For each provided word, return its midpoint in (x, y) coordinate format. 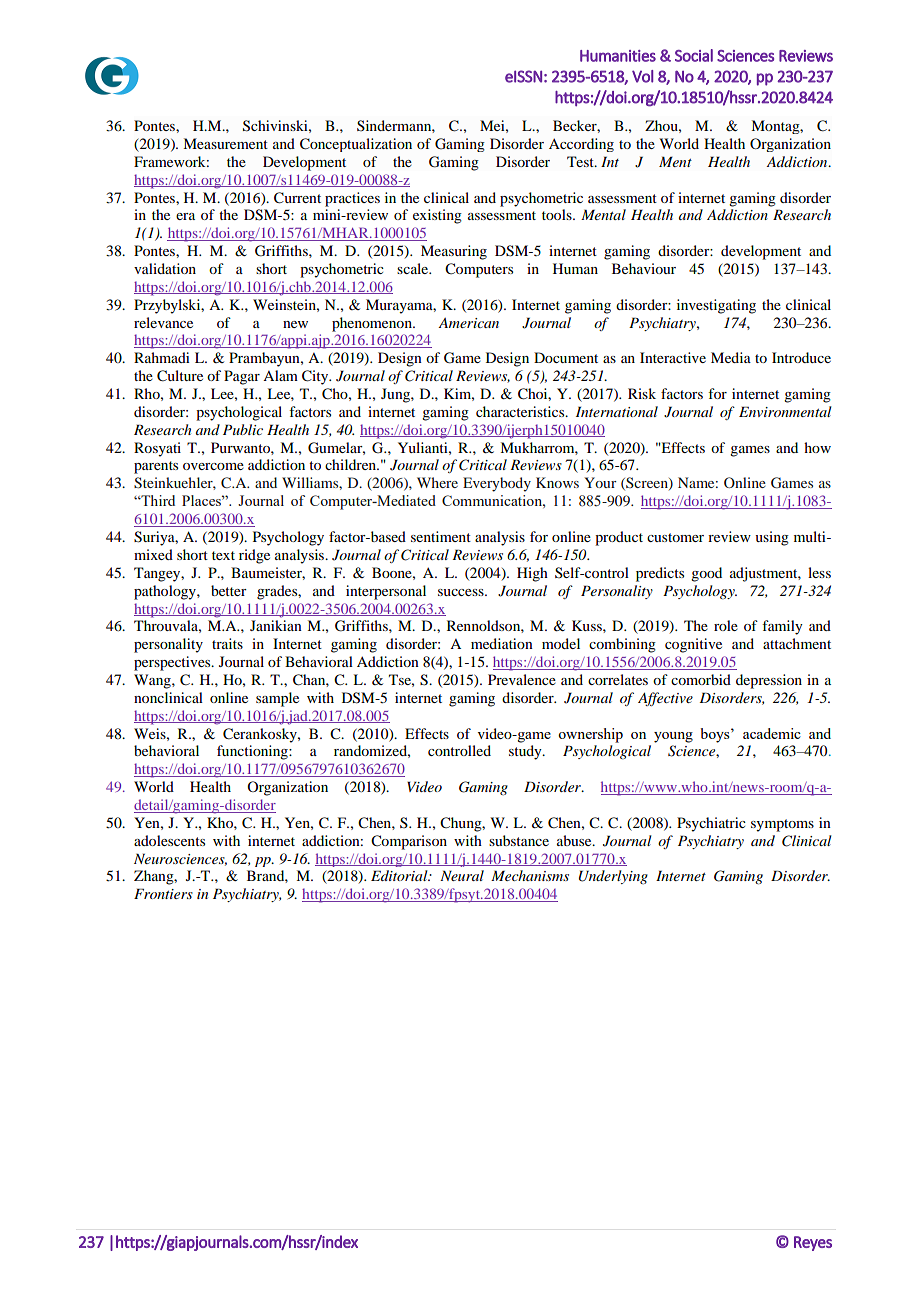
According (581, 145)
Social (694, 55)
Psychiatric (711, 824)
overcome (213, 466)
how (817, 447)
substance (519, 840)
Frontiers (163, 893)
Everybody (497, 484)
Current (297, 198)
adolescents (169, 840)
